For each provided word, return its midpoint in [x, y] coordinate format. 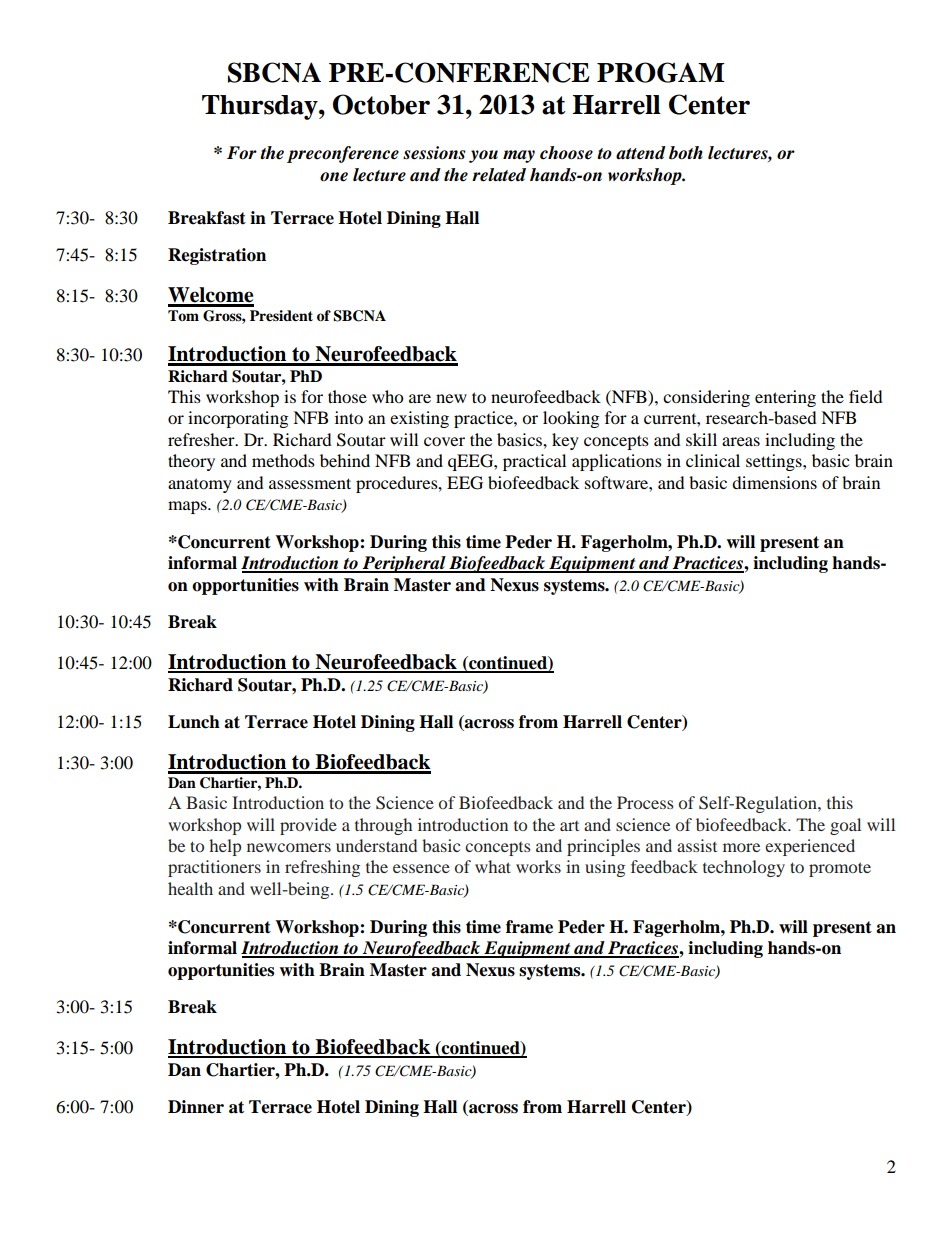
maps [188, 507]
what [493, 866]
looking [571, 419]
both [686, 153]
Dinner [196, 1107]
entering [785, 398]
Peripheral [404, 564]
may [519, 156]
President [281, 316]
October [381, 104]
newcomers [289, 847]
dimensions [774, 482]
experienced [810, 847]
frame [529, 927]
